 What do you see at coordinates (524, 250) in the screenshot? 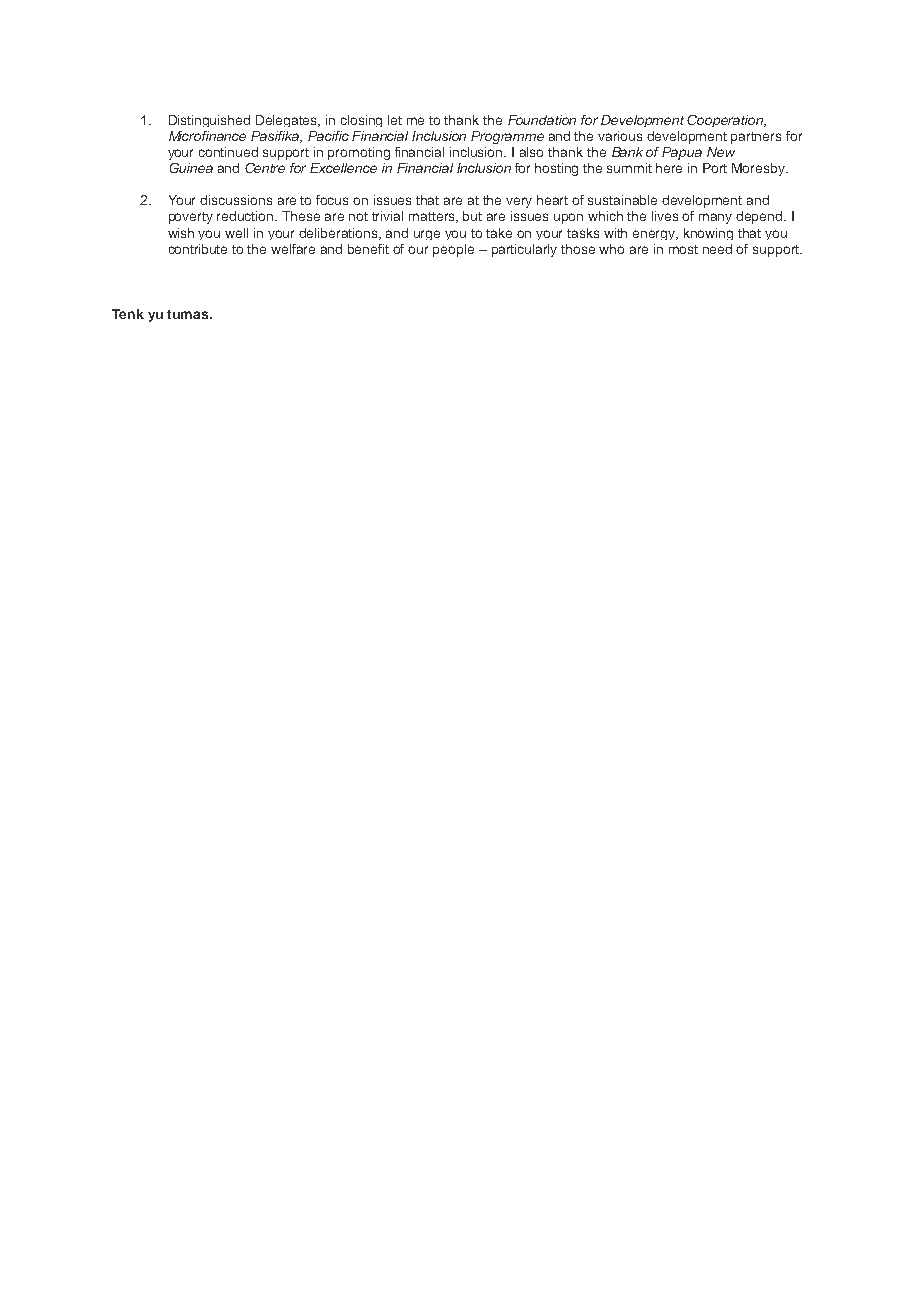
I see `particularly` at bounding box center [524, 250].
